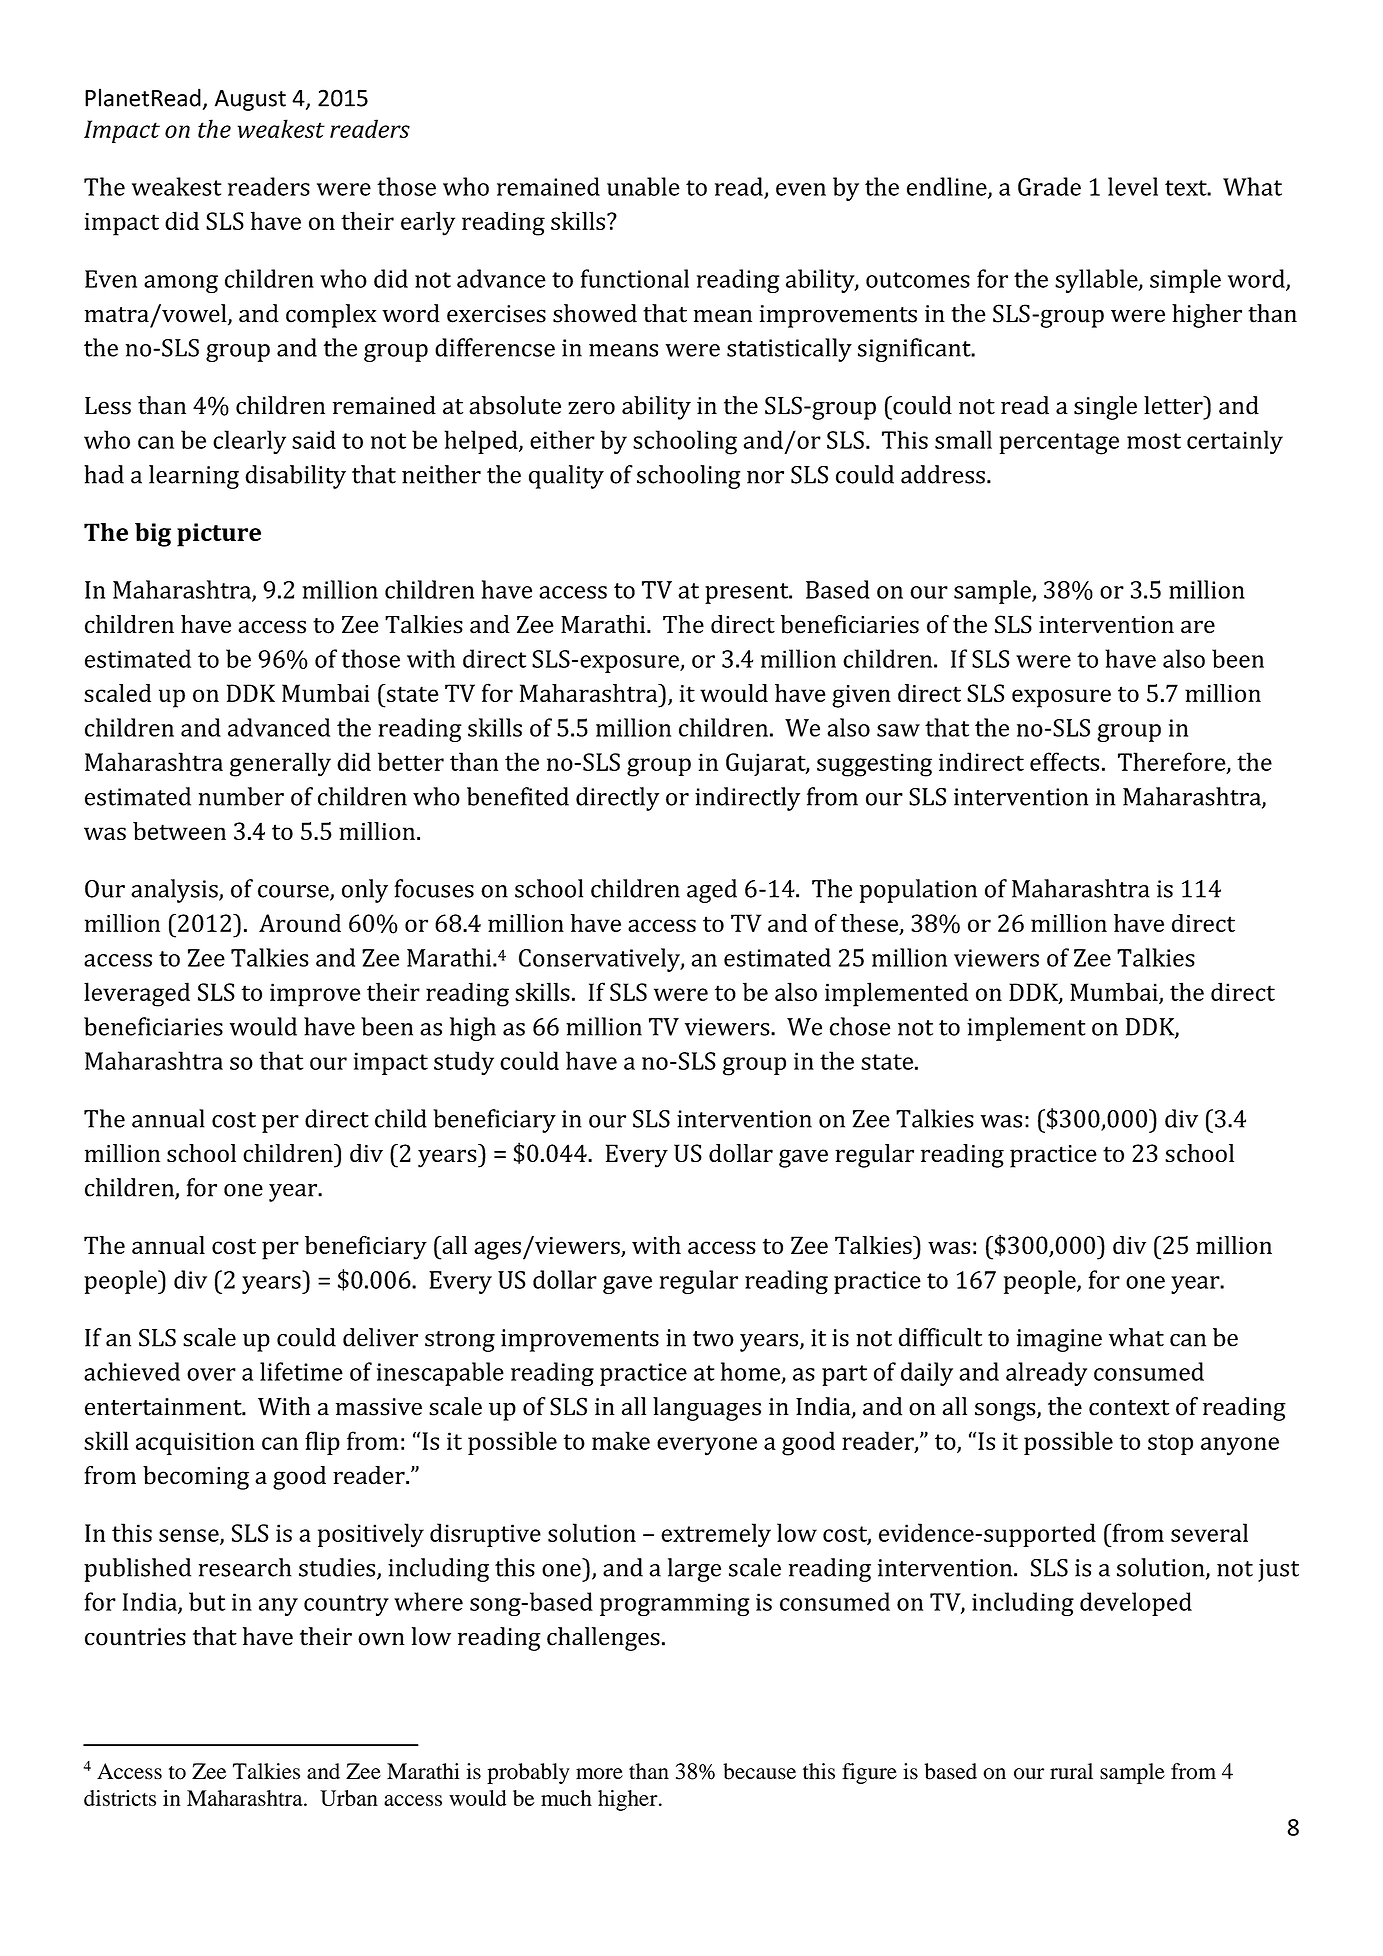  I want to click on two, so click(713, 1339).
